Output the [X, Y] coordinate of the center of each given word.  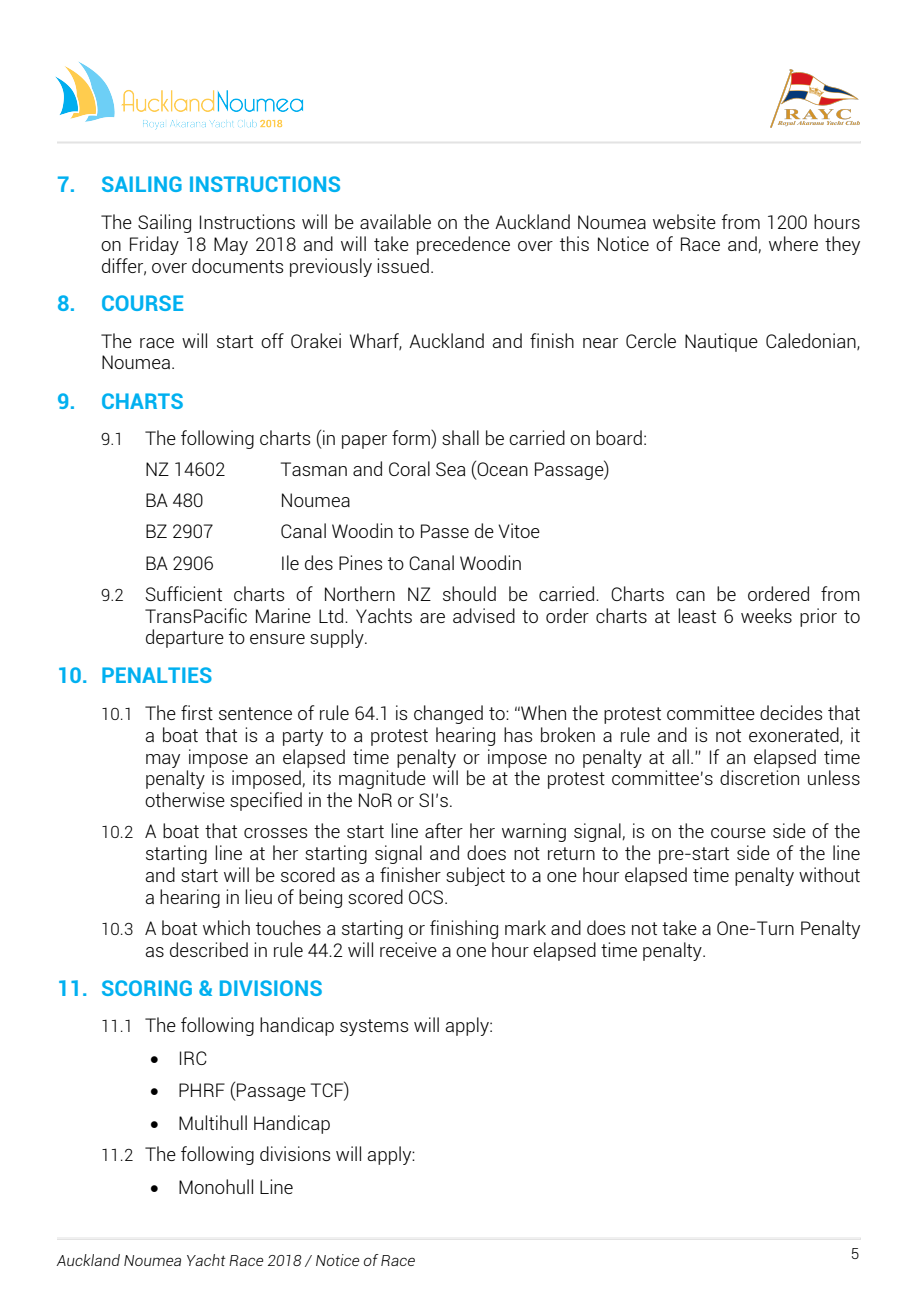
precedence [463, 245]
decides [791, 712]
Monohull [216, 1186]
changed [448, 714]
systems [374, 1027]
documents [237, 265]
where [793, 243]
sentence [255, 713]
